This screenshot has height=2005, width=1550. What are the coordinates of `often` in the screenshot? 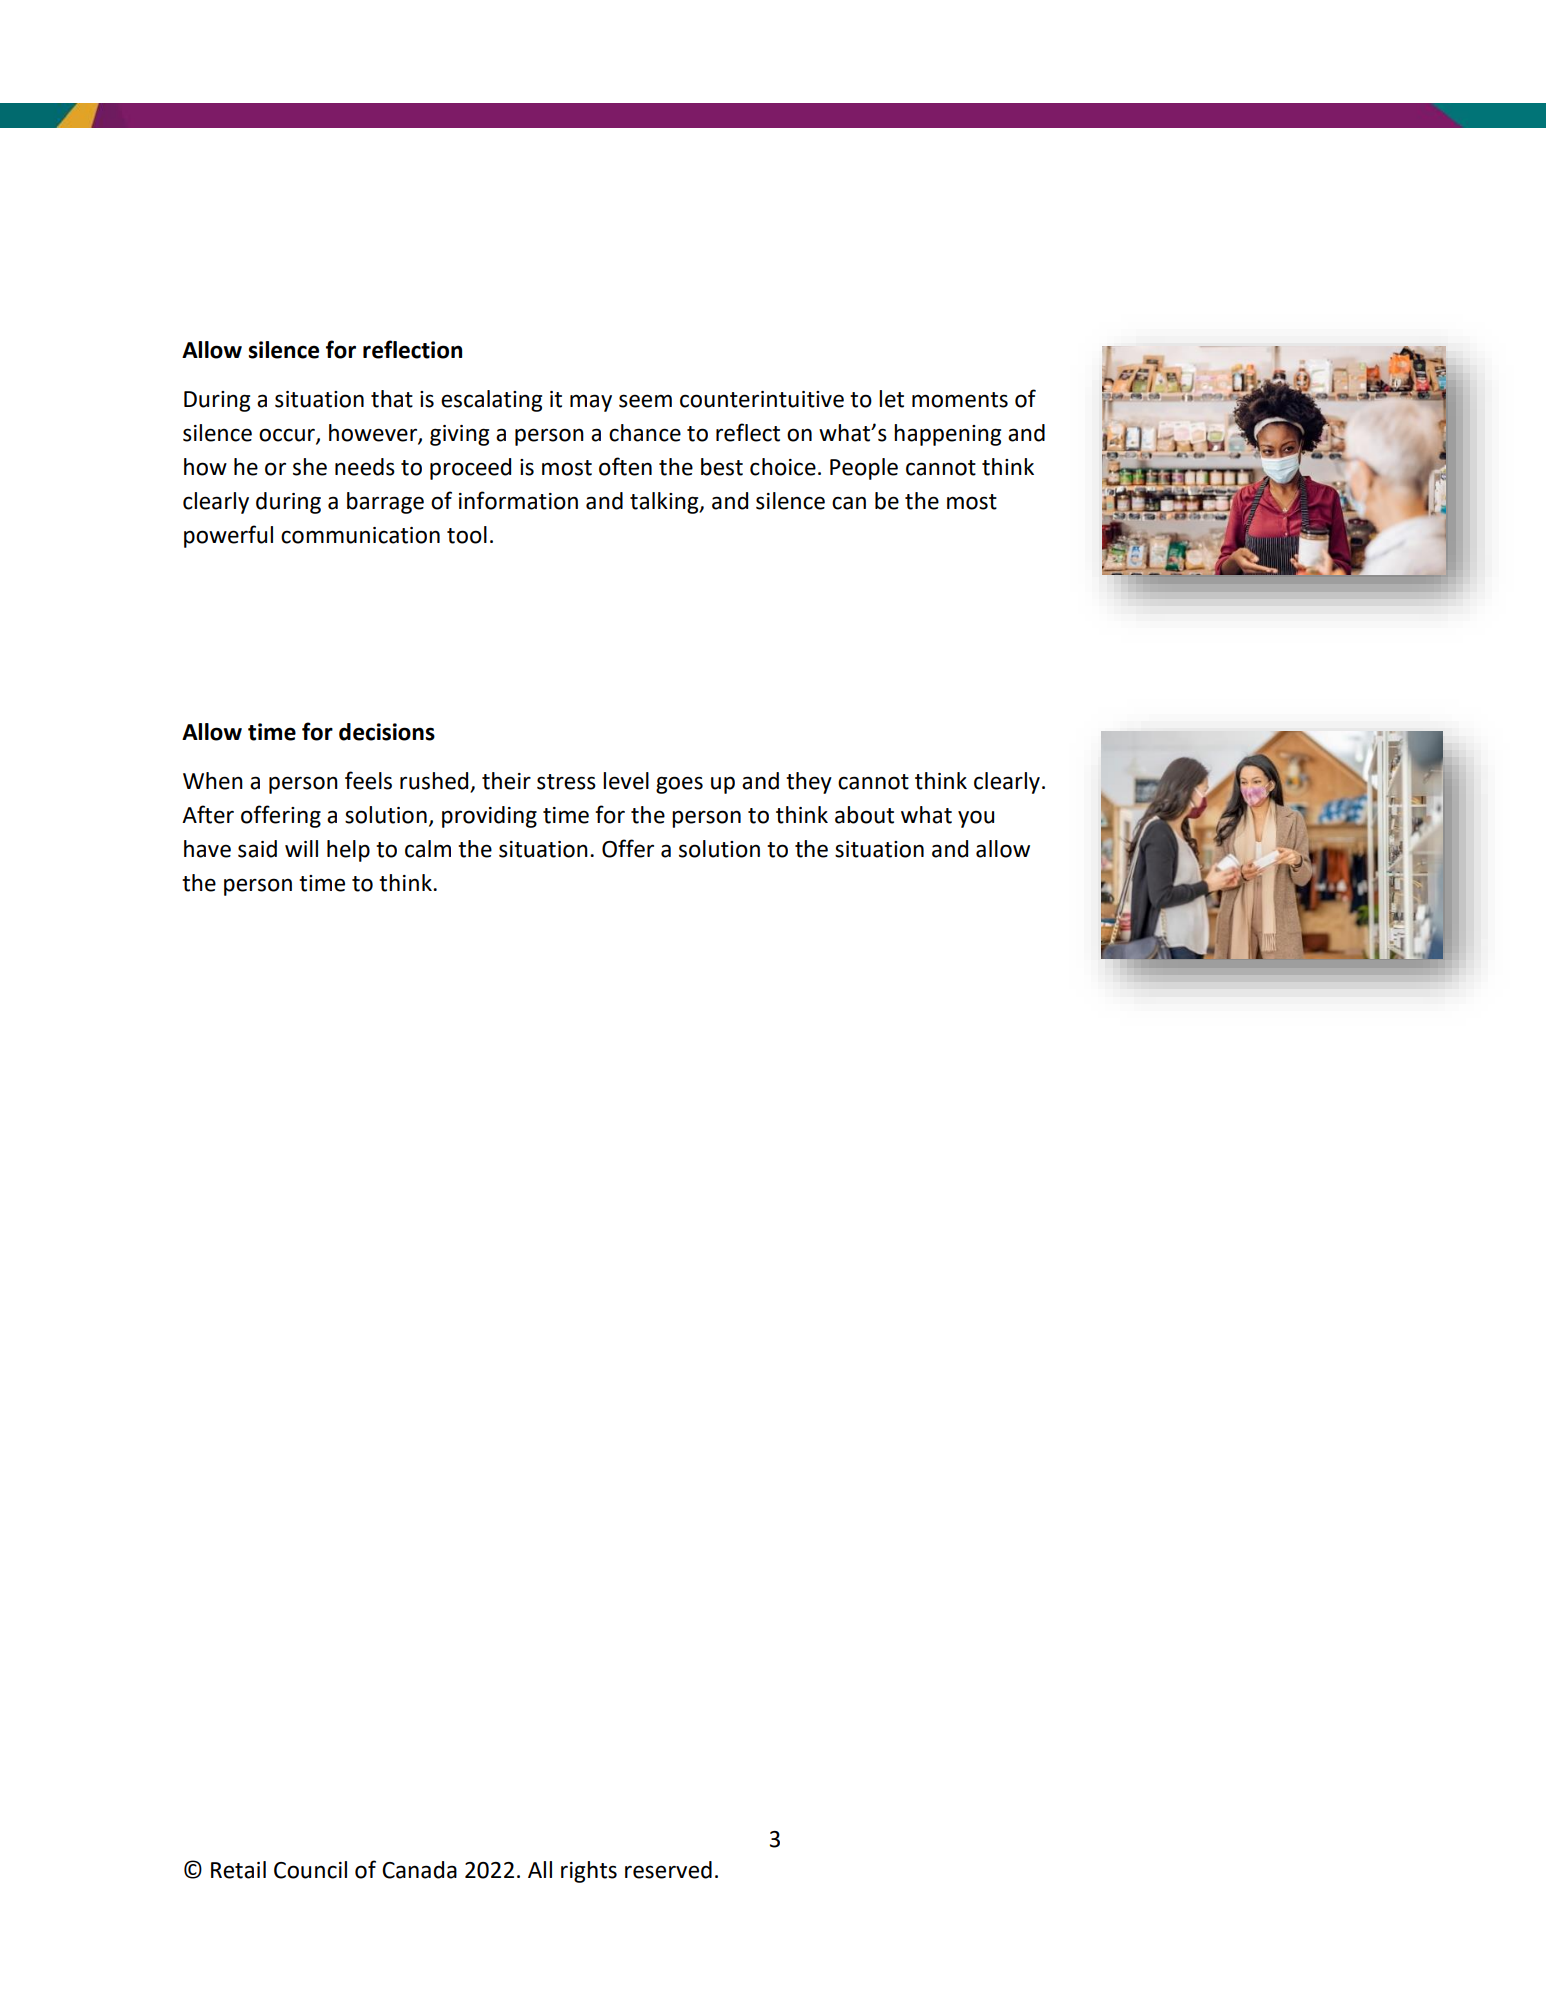 It's located at (625, 466).
